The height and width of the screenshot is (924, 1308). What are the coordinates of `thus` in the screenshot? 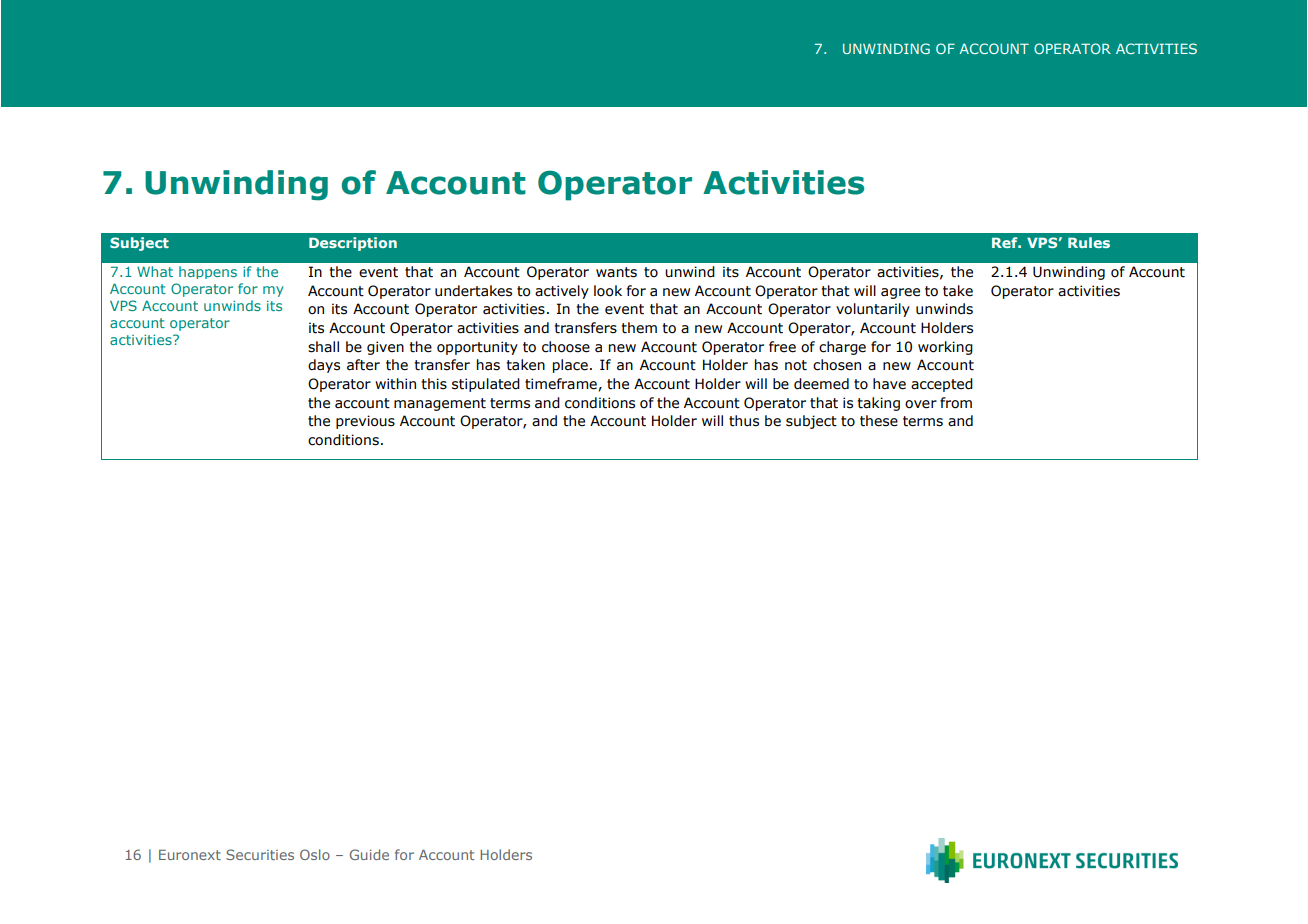 It's located at (744, 421).
